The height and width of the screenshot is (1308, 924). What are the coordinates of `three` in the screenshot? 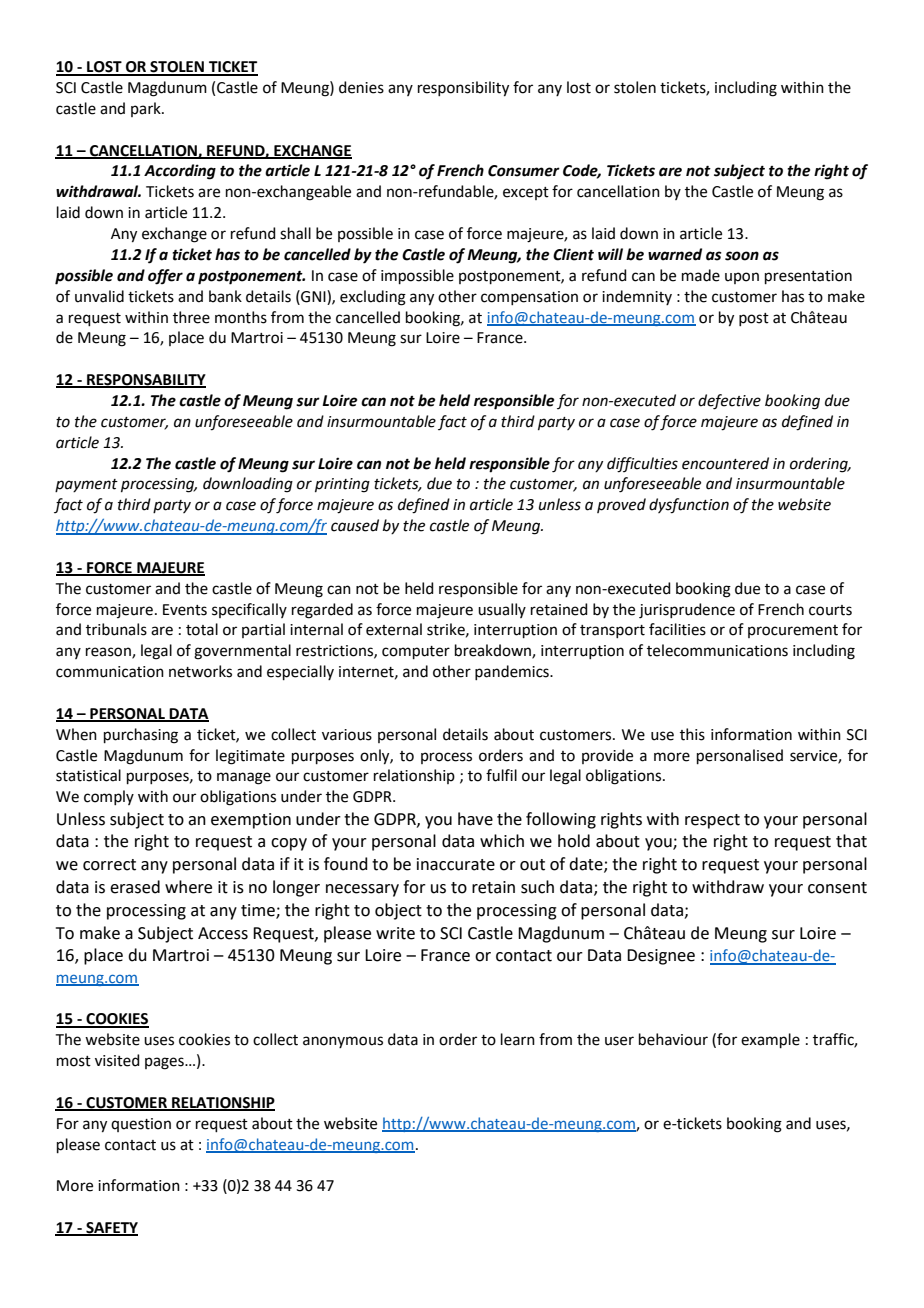 It's located at (191, 317).
